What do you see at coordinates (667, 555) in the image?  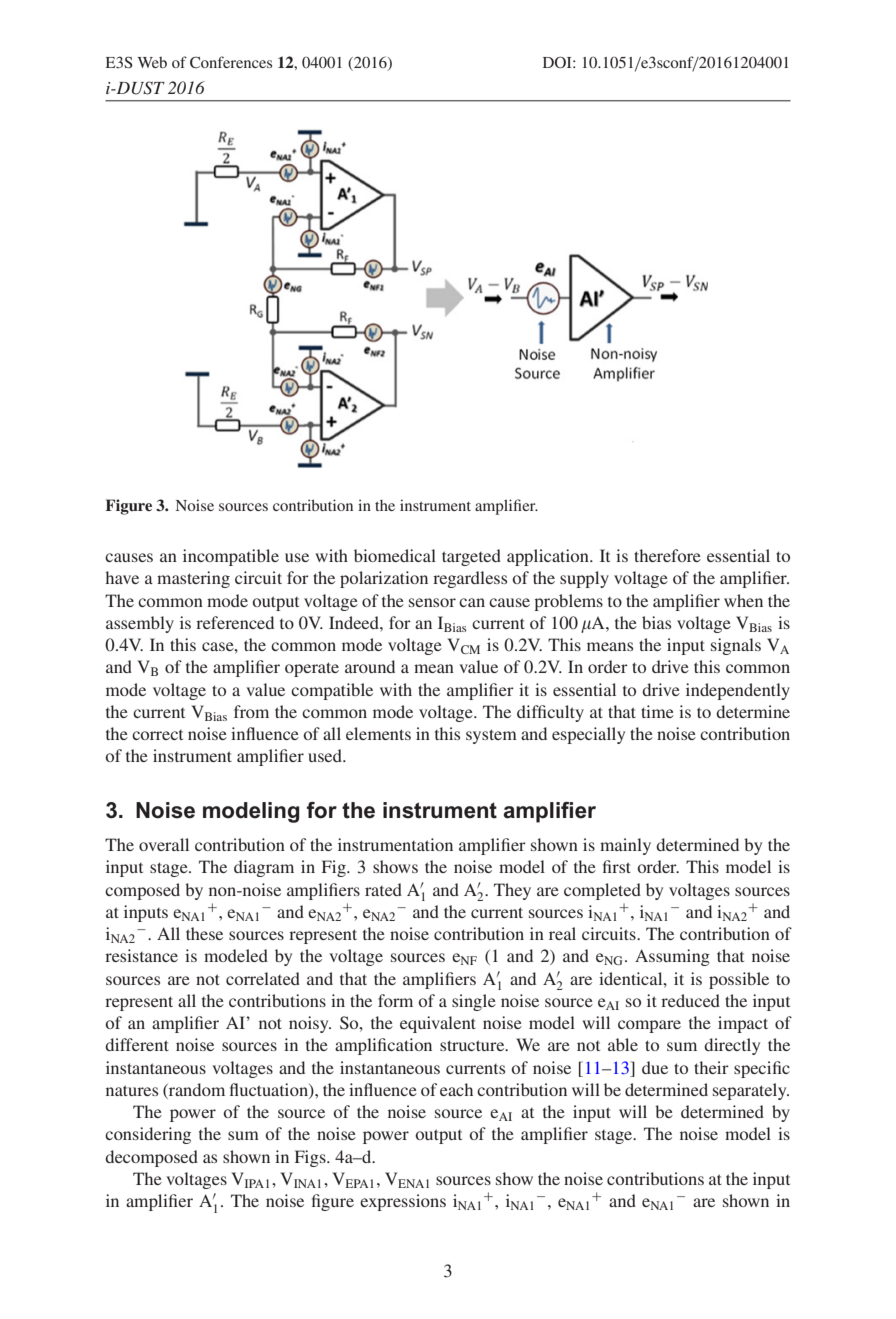 I see `therefore` at bounding box center [667, 555].
